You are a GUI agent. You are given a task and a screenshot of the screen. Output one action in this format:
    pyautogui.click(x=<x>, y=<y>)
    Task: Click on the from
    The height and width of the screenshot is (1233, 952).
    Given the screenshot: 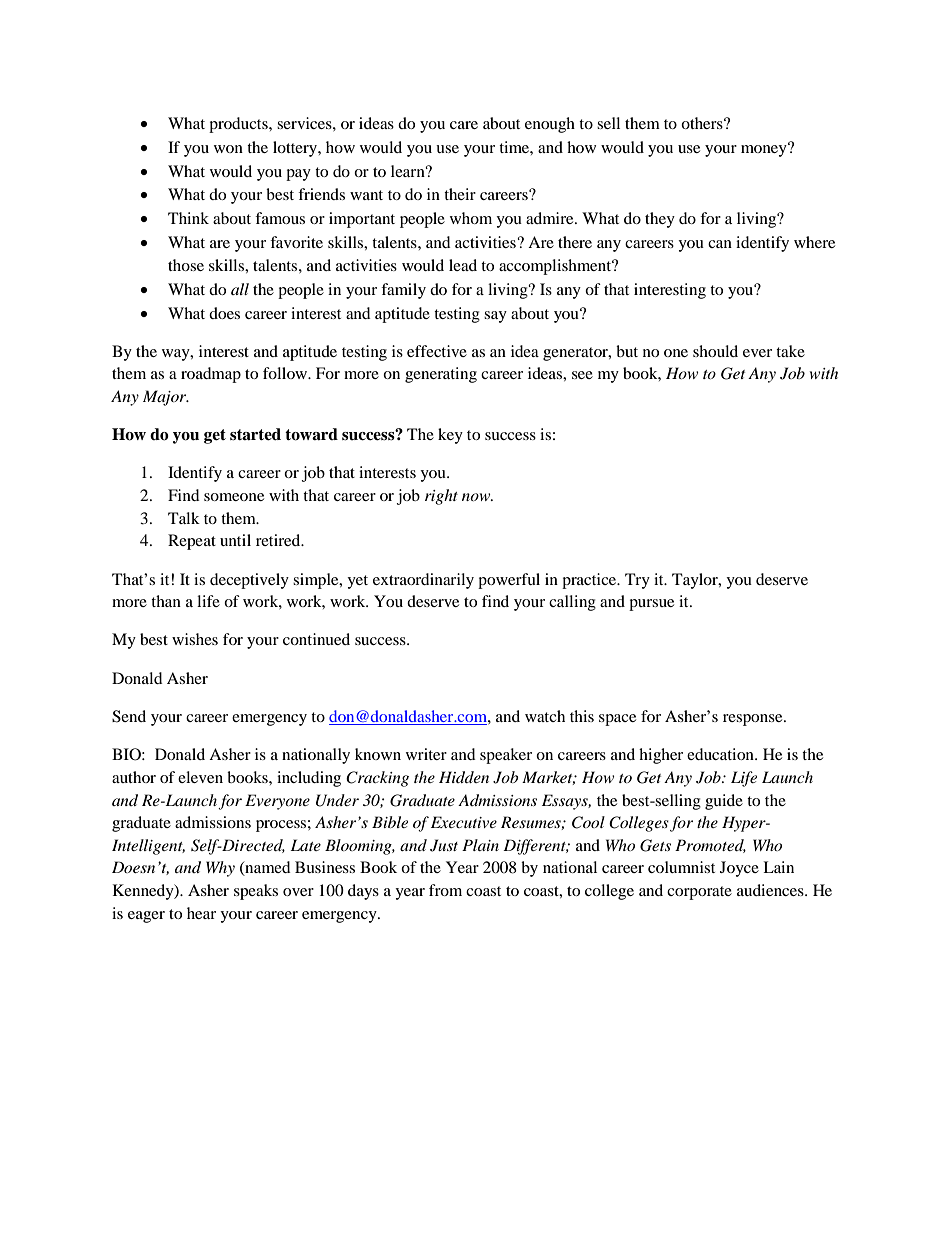 What is the action you would take?
    pyautogui.click(x=445, y=890)
